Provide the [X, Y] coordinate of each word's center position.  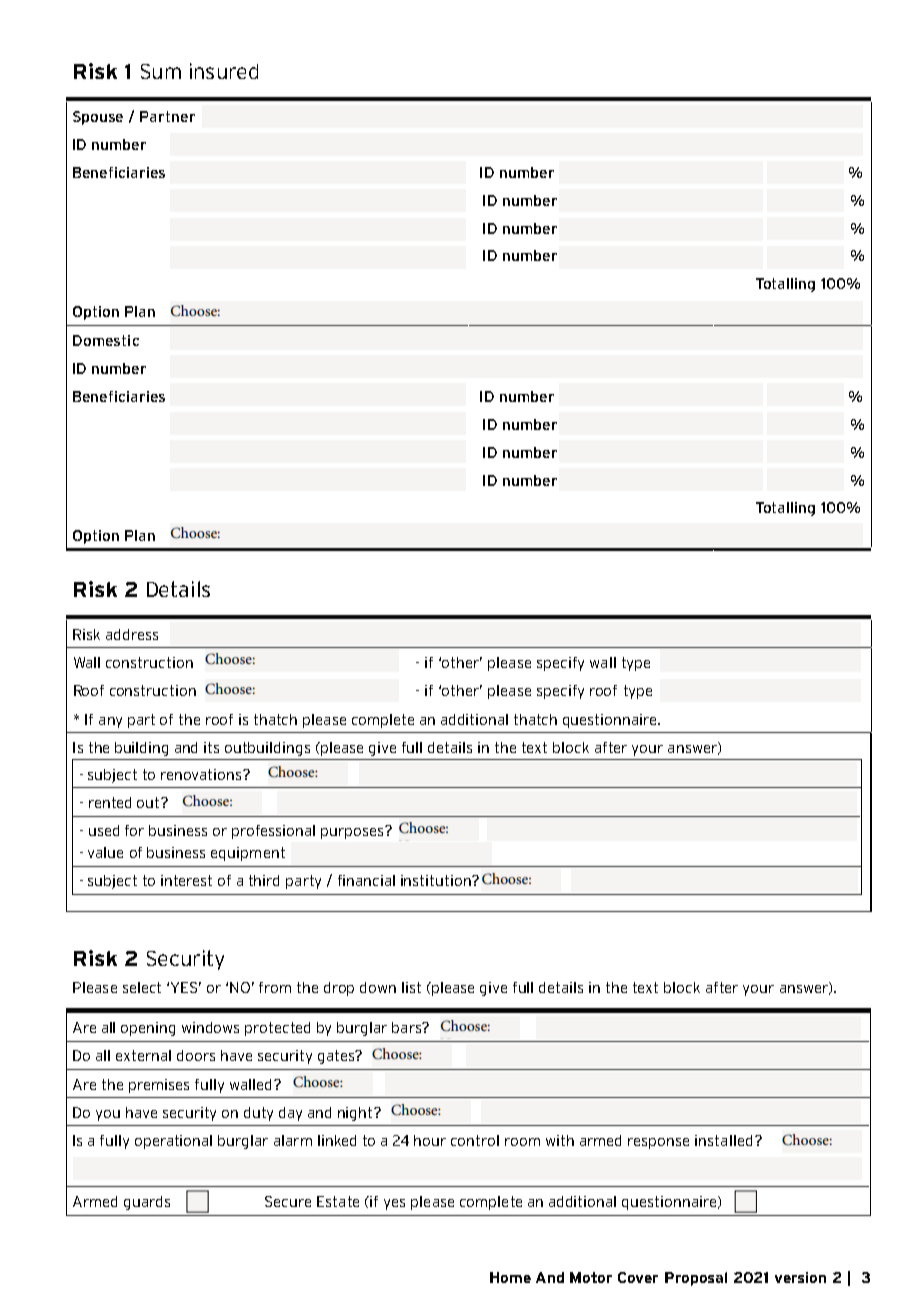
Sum [161, 71]
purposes [353, 832]
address [132, 634]
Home [510, 1277]
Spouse [98, 118]
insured [224, 71]
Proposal [696, 1279]
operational [173, 1142]
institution [437, 880]
